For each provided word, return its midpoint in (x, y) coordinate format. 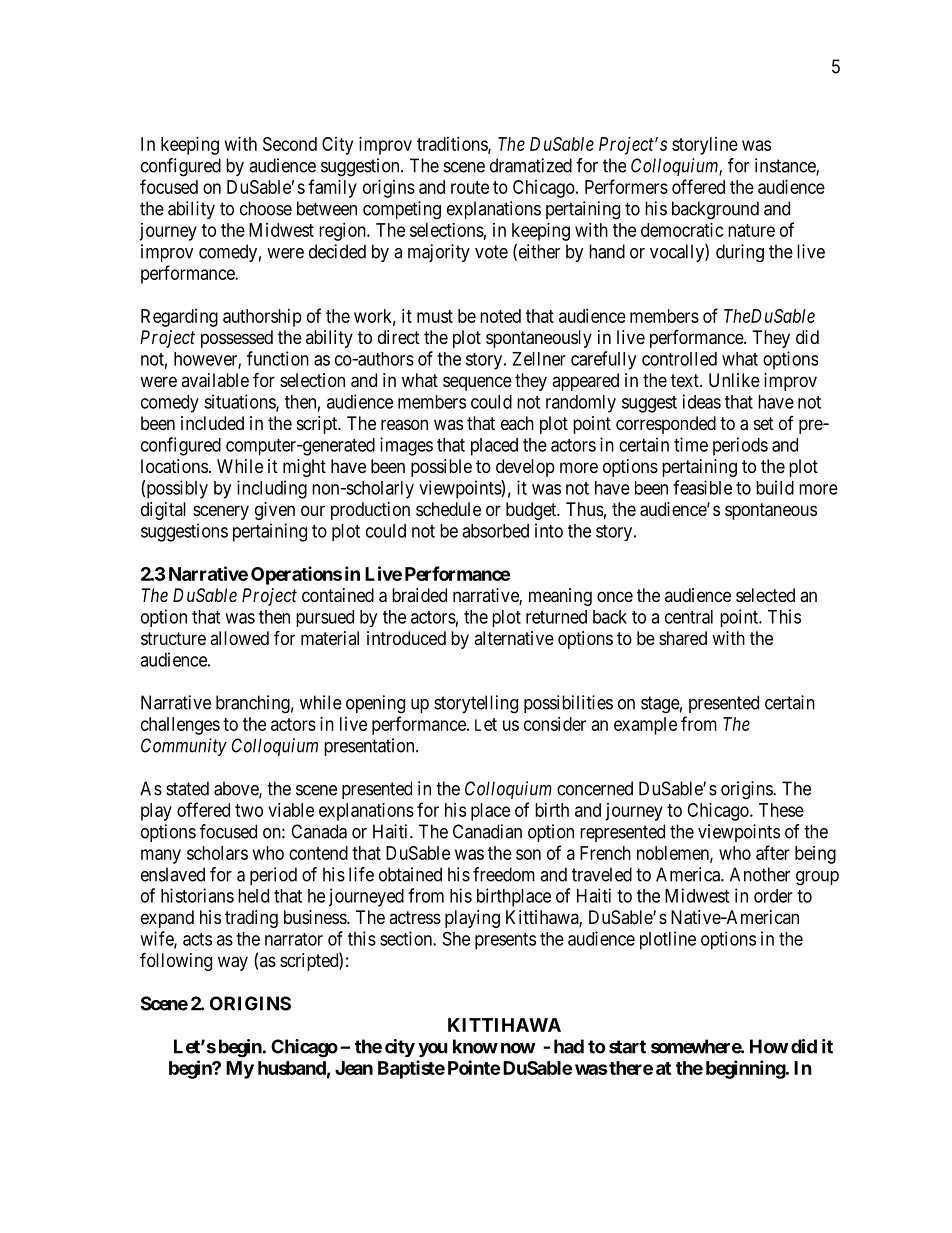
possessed (237, 339)
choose (266, 208)
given (275, 511)
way (233, 963)
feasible (702, 487)
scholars (217, 853)
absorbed (495, 531)
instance (786, 166)
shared (683, 638)
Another (760, 874)
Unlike (734, 380)
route (470, 187)
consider (555, 724)
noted (500, 316)
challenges (180, 726)
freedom (504, 874)
